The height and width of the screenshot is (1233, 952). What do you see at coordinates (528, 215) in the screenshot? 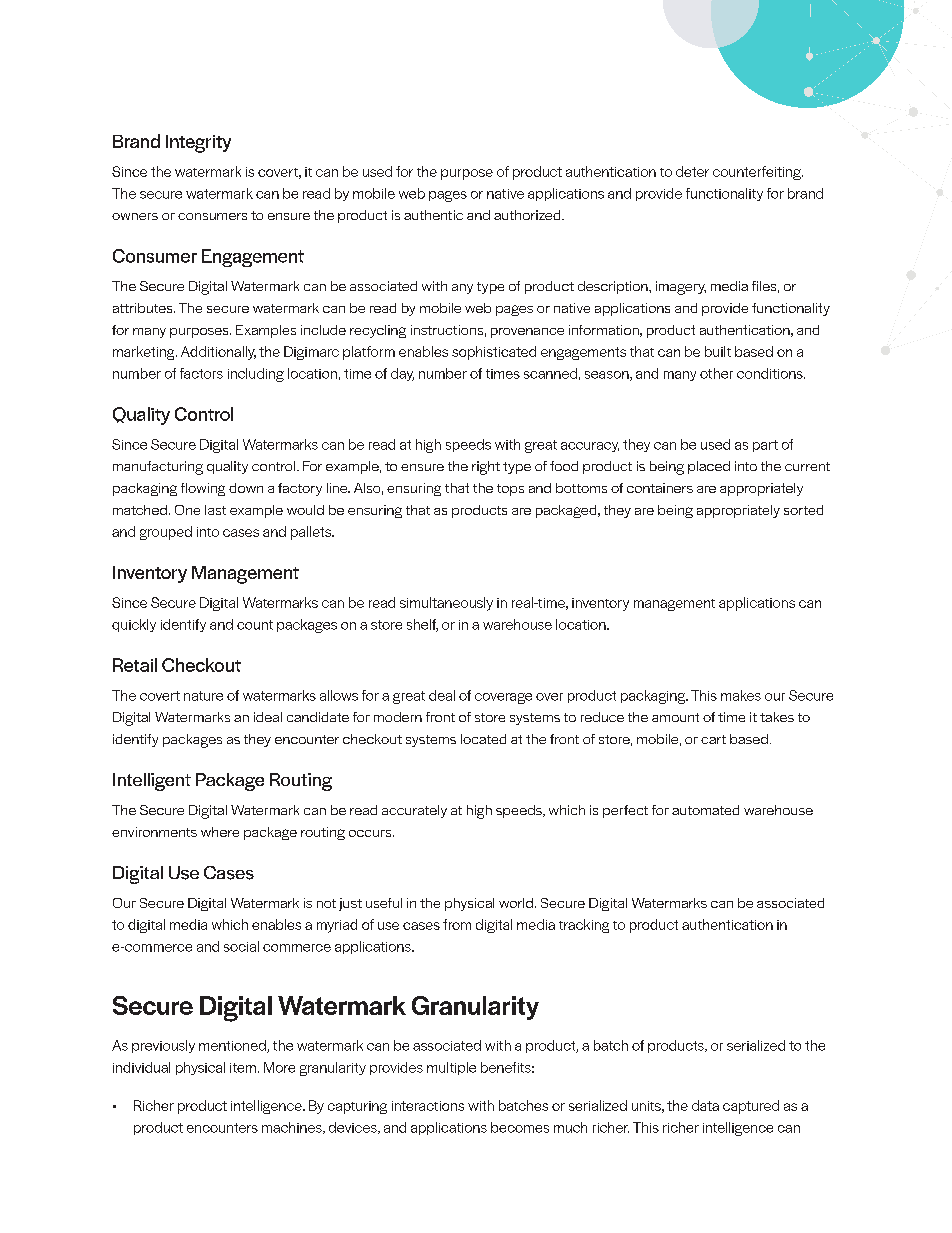
I see `authorized` at bounding box center [528, 215].
